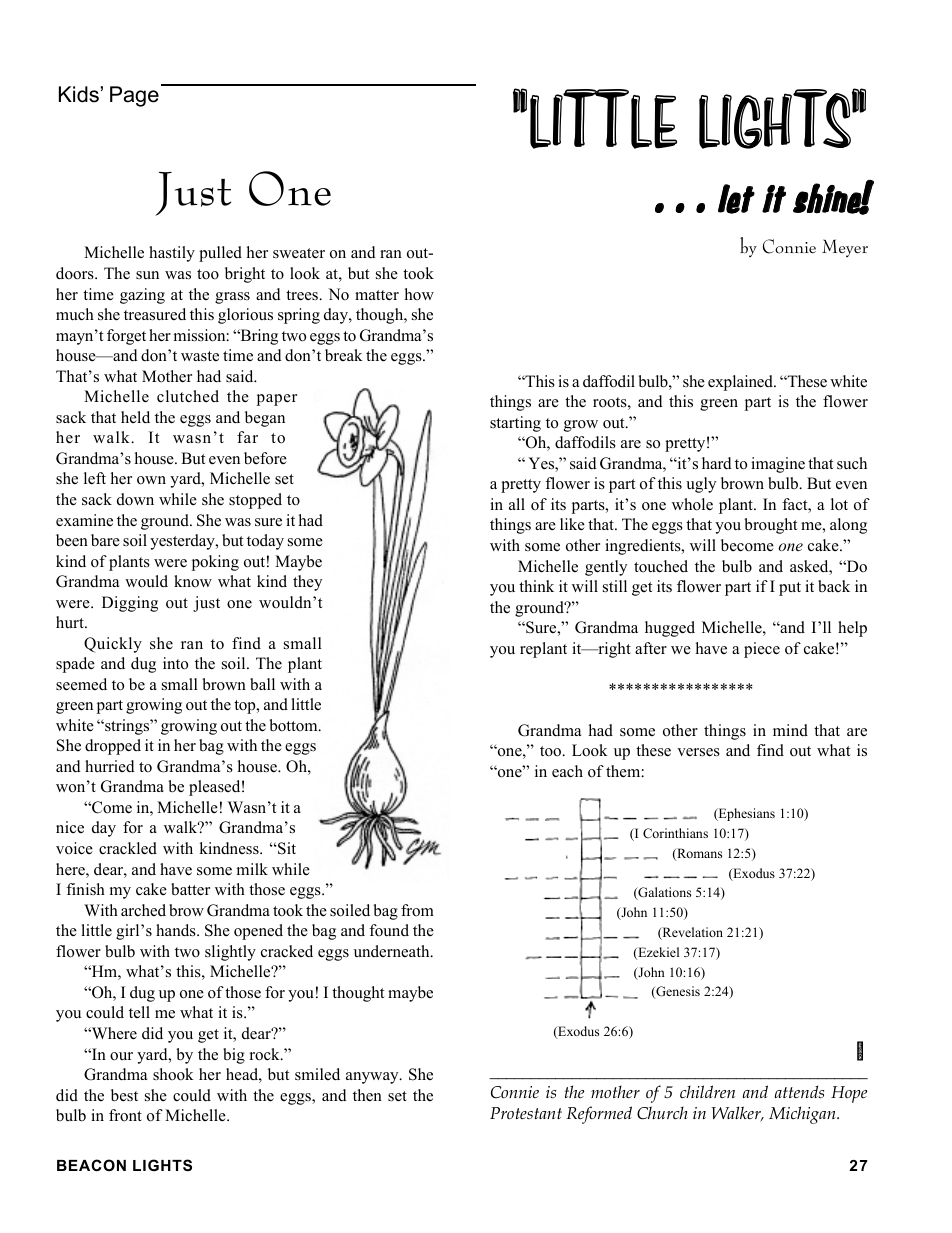 The height and width of the screenshot is (1233, 952). Describe the element at coordinates (299, 253) in the screenshot. I see `sweater` at that location.
